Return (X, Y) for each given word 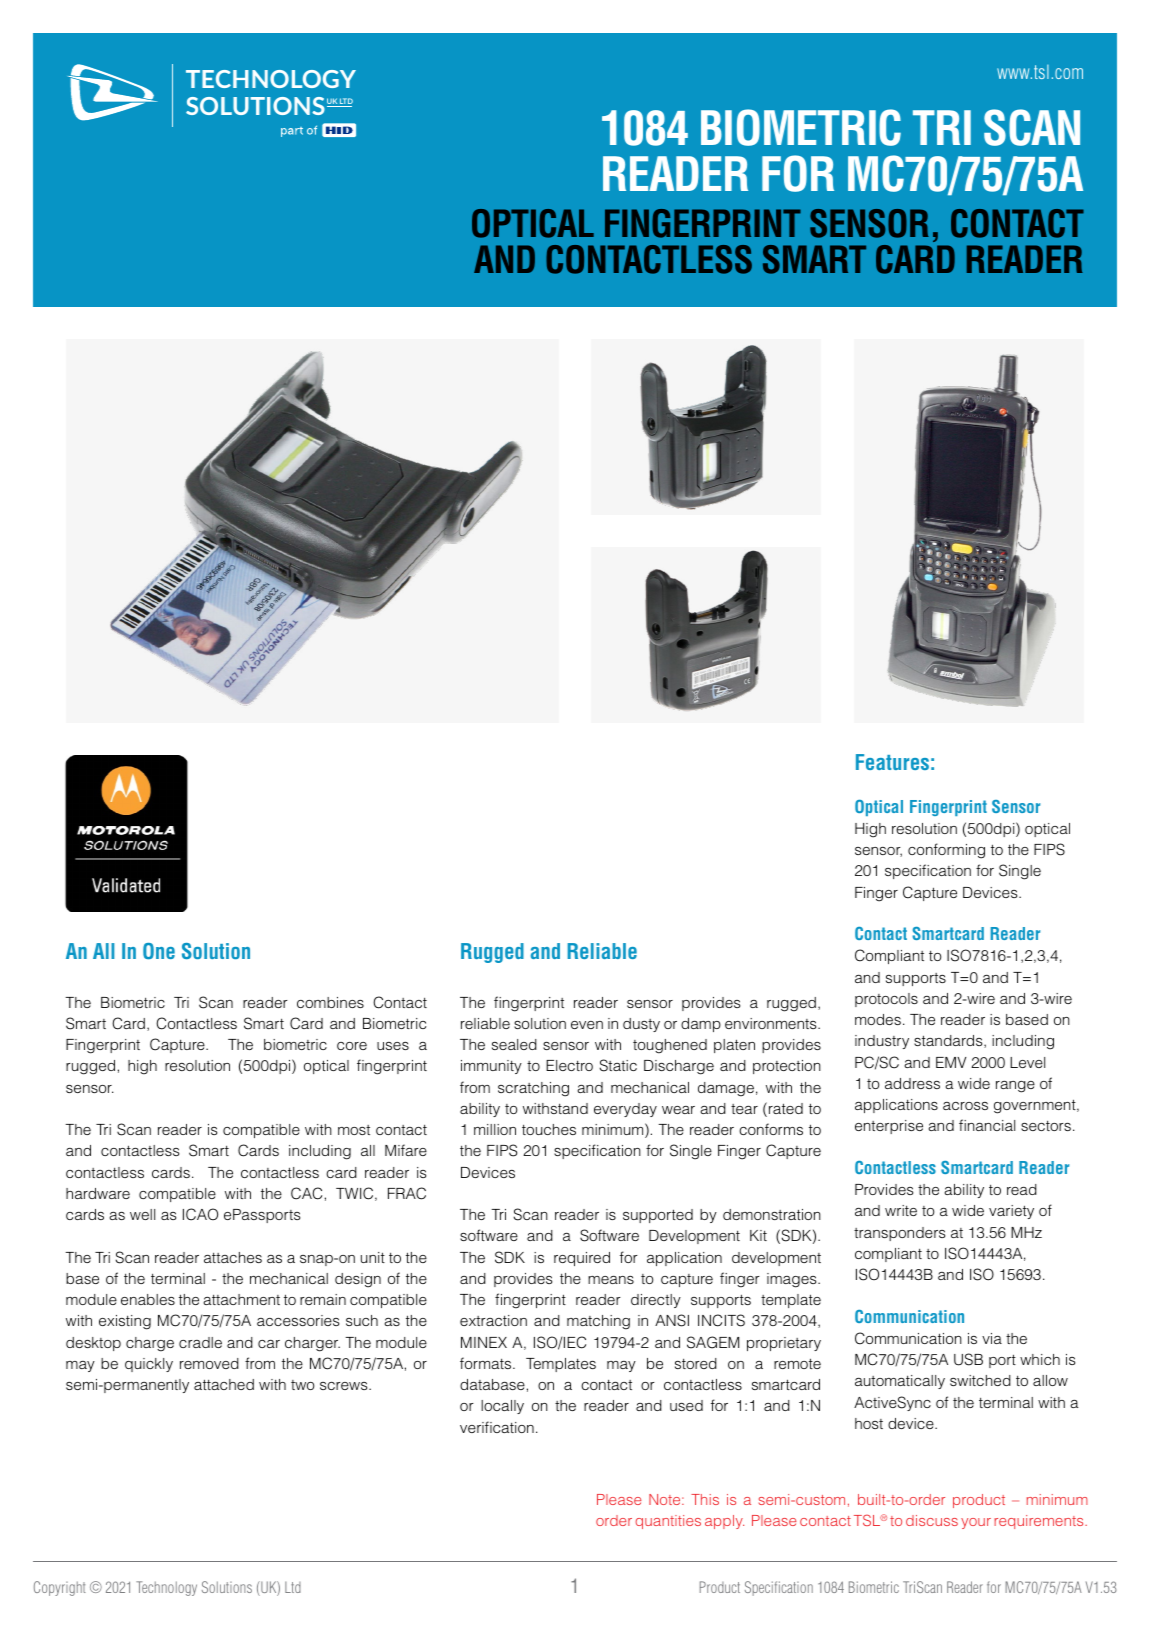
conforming (946, 851)
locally (502, 1407)
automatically (900, 1382)
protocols (886, 1000)
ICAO (200, 1214)
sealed (514, 1044)
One (159, 951)
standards (949, 1041)
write (901, 1210)
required (582, 1259)
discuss (932, 1520)
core (352, 1046)
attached (224, 1384)
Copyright (60, 1588)
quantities (668, 1522)
